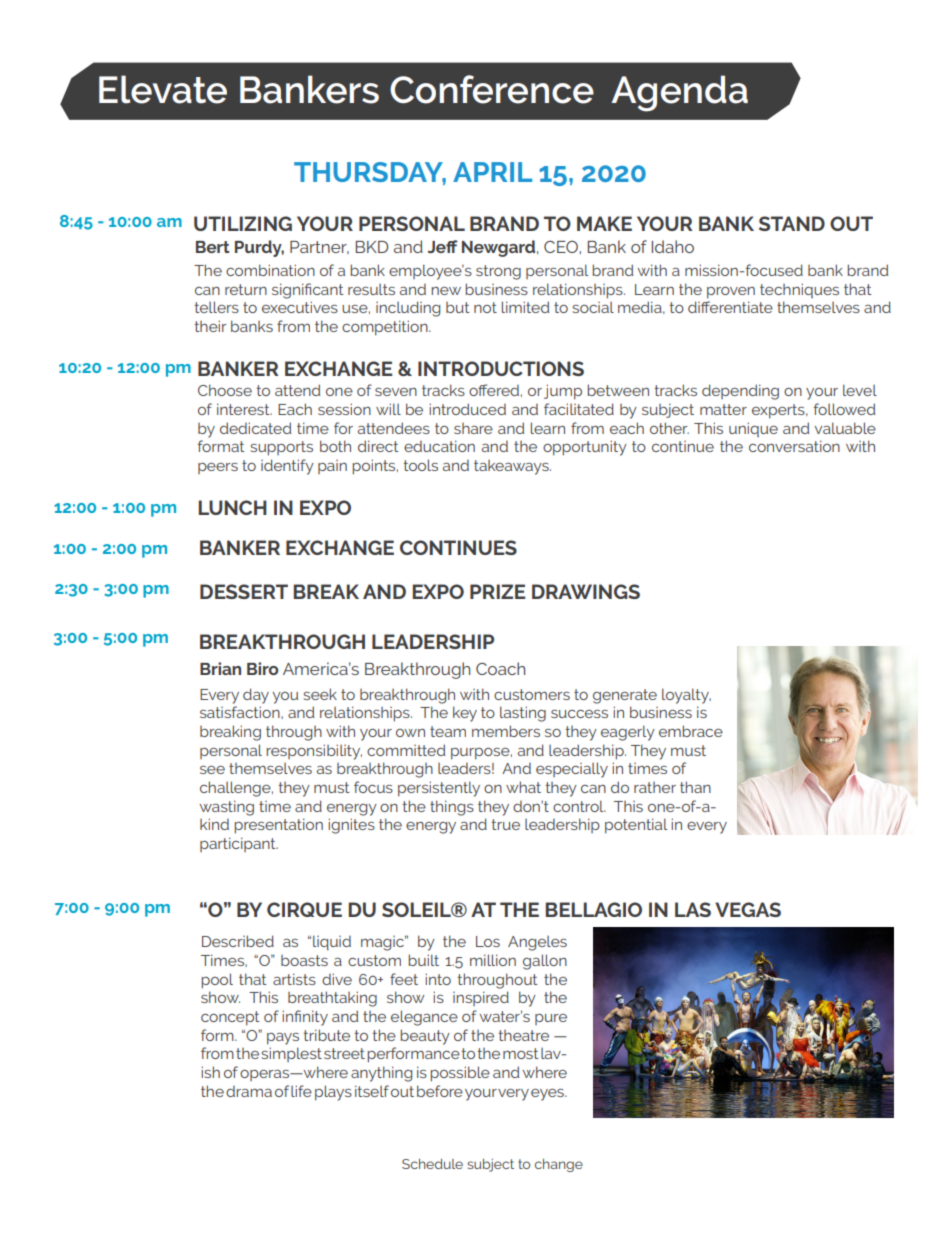 The width and height of the screenshot is (952, 1233). I want to click on Conference, so click(492, 89).
